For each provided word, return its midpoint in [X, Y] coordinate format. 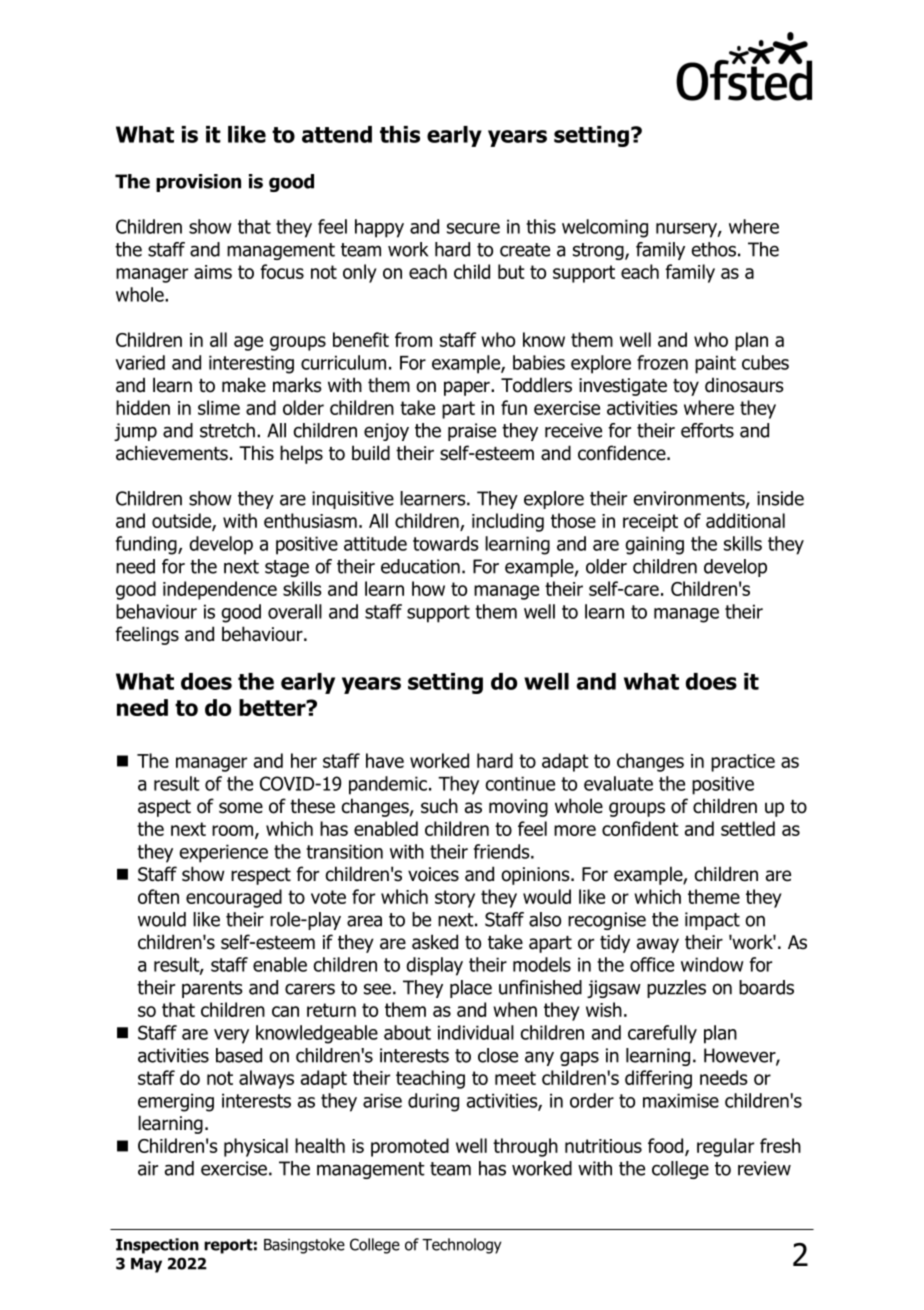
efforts [707, 430]
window [712, 964]
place [471, 989]
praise [472, 432]
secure [473, 228]
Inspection [157, 1246]
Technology [461, 1246]
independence [220, 590]
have [385, 760]
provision [198, 183]
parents [212, 989]
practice [743, 763]
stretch [227, 430]
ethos [714, 249]
